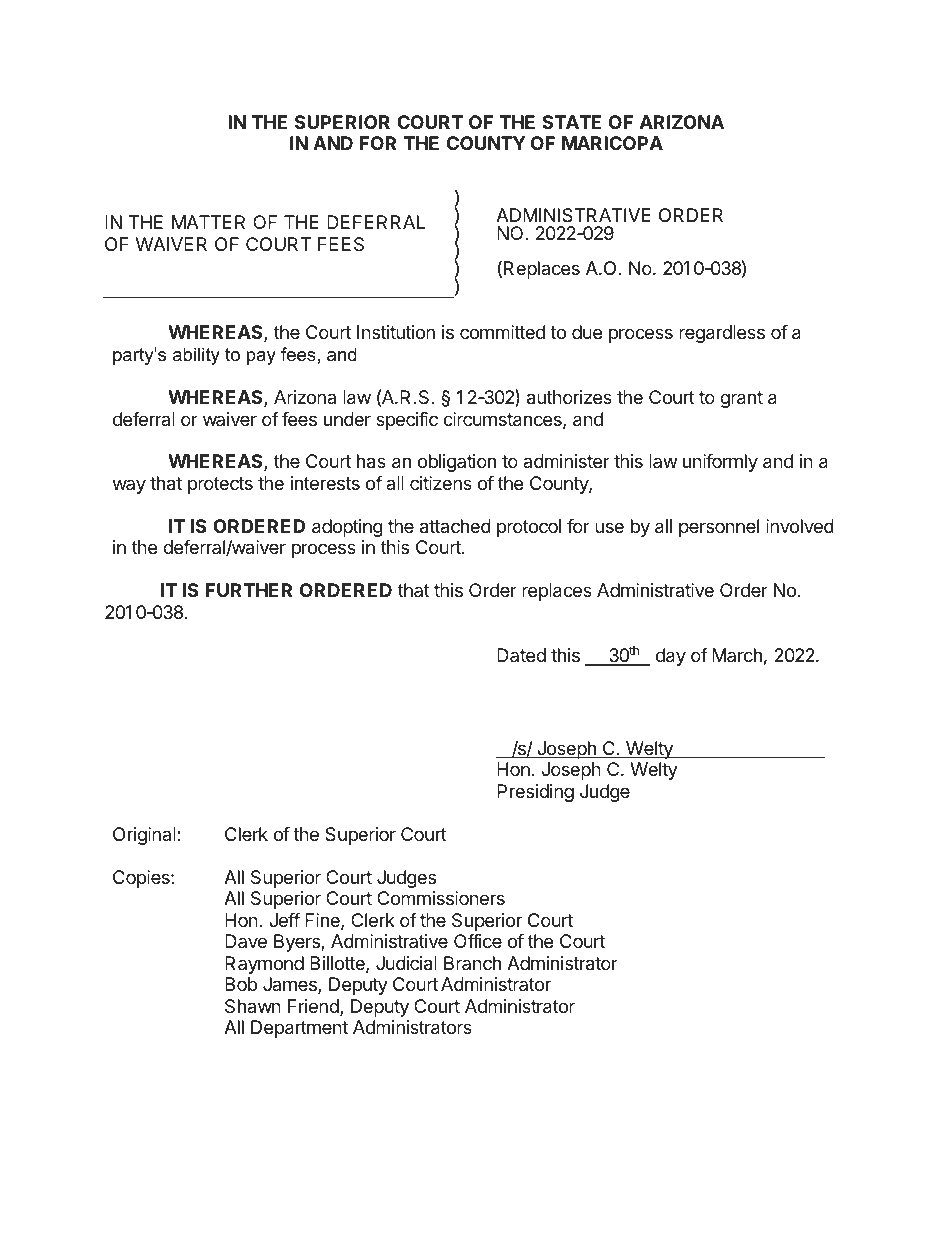 The height and width of the page is (1233, 952). I want to click on day, so click(671, 657).
